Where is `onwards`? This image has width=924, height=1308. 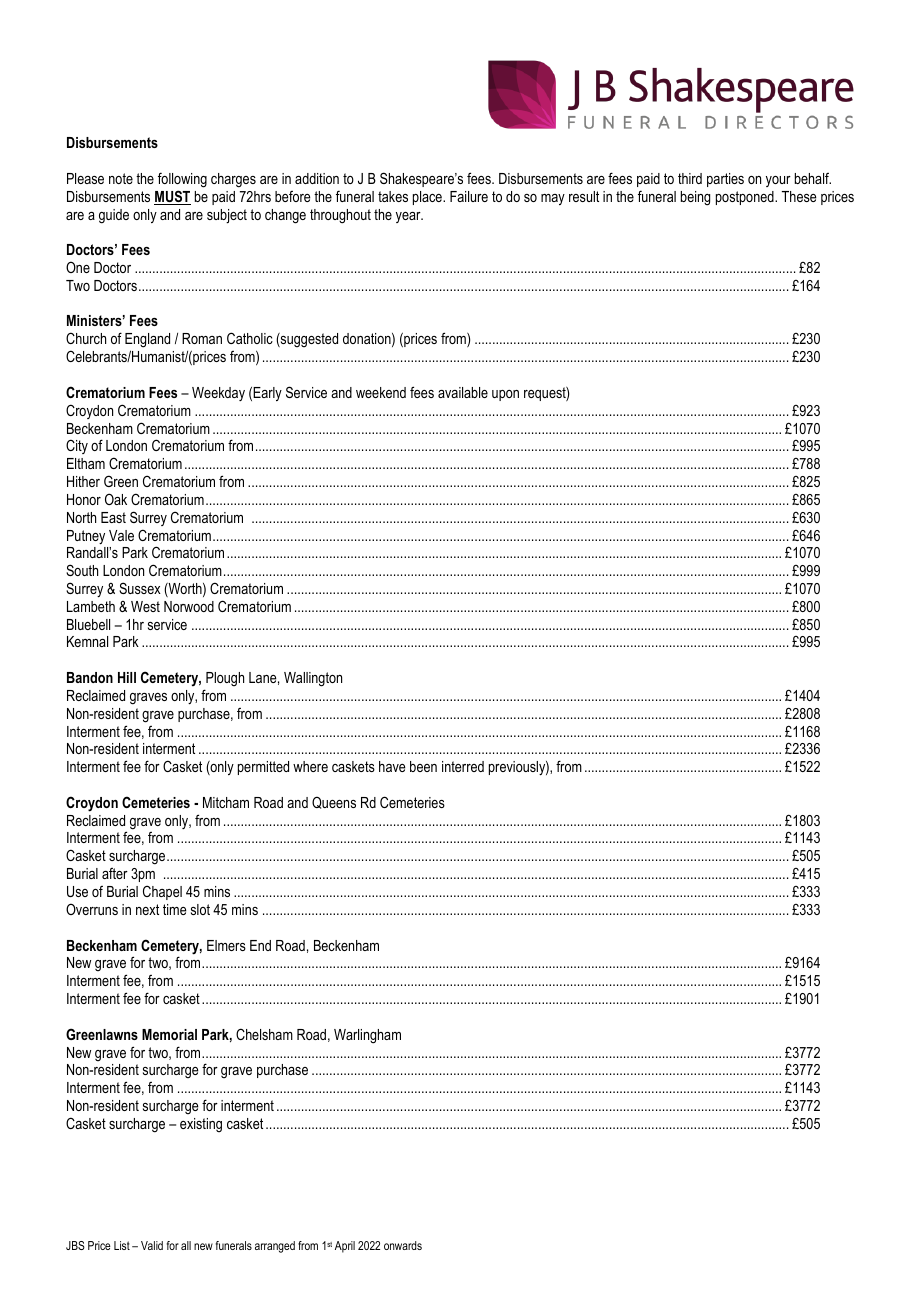 onwards is located at coordinates (403, 1245).
